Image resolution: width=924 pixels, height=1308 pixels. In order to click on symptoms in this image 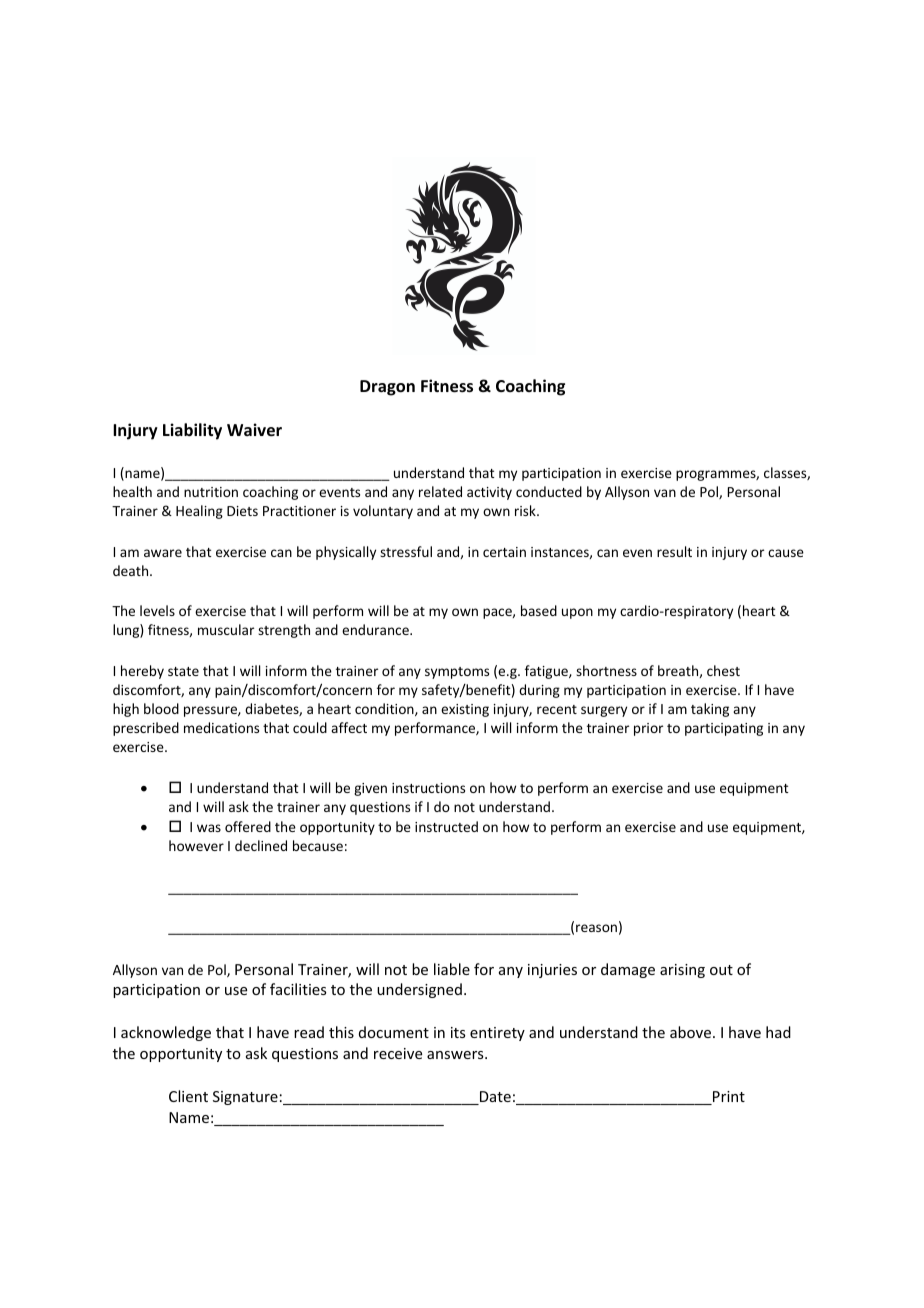, I will do `click(457, 673)`.
